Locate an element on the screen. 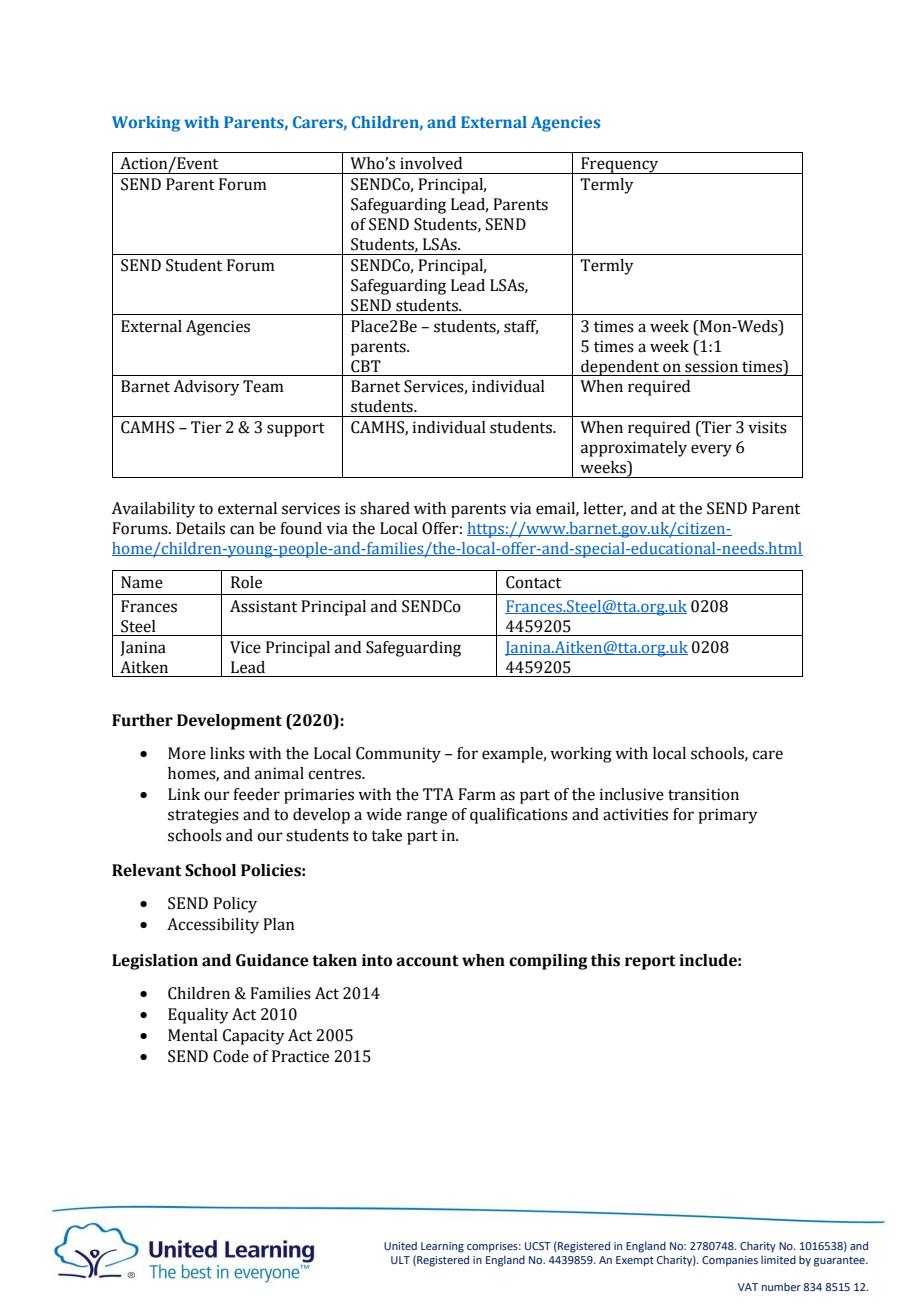 This screenshot has width=924, height=1308. Farm is located at coordinates (477, 794).
